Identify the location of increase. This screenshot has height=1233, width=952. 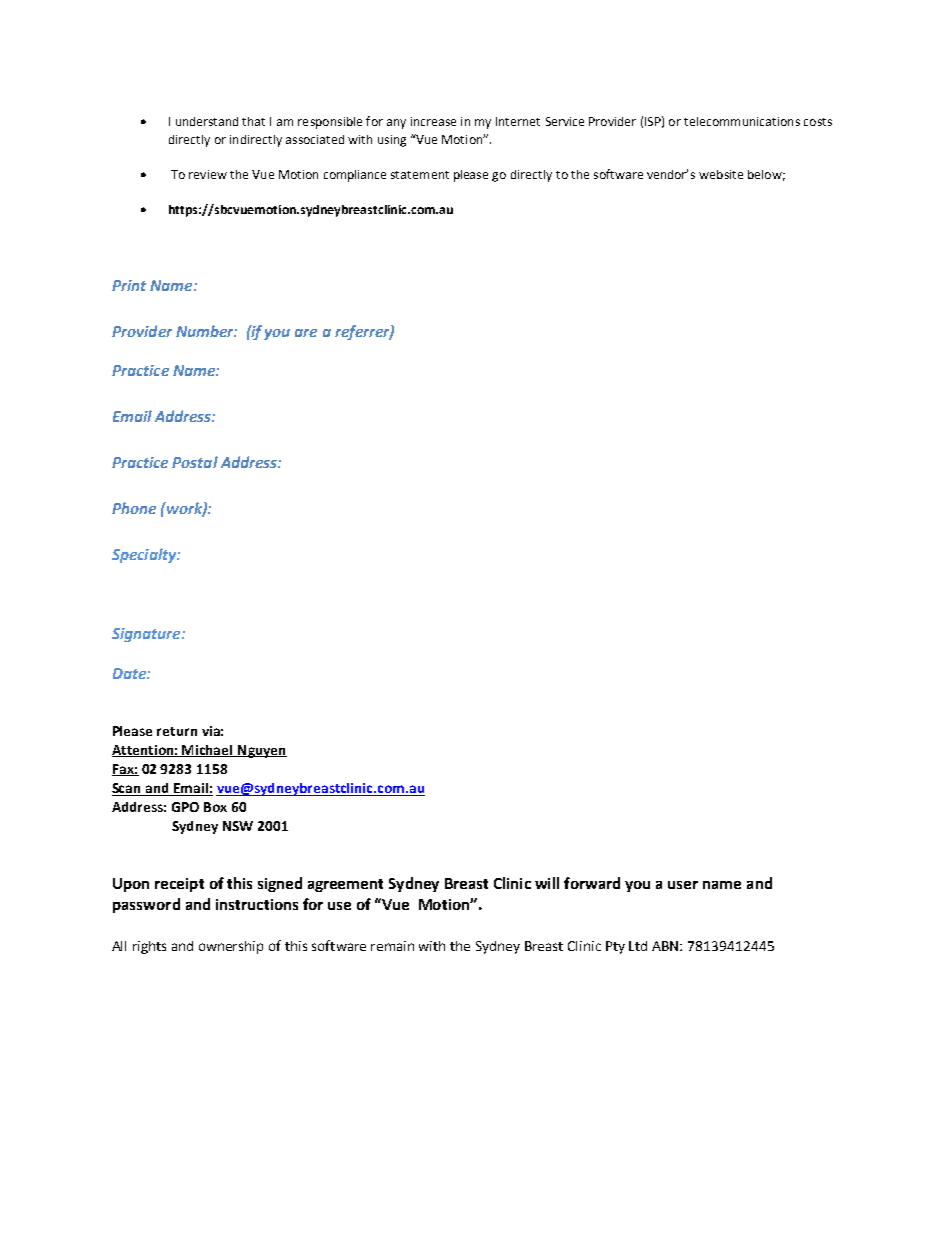
(433, 121).
